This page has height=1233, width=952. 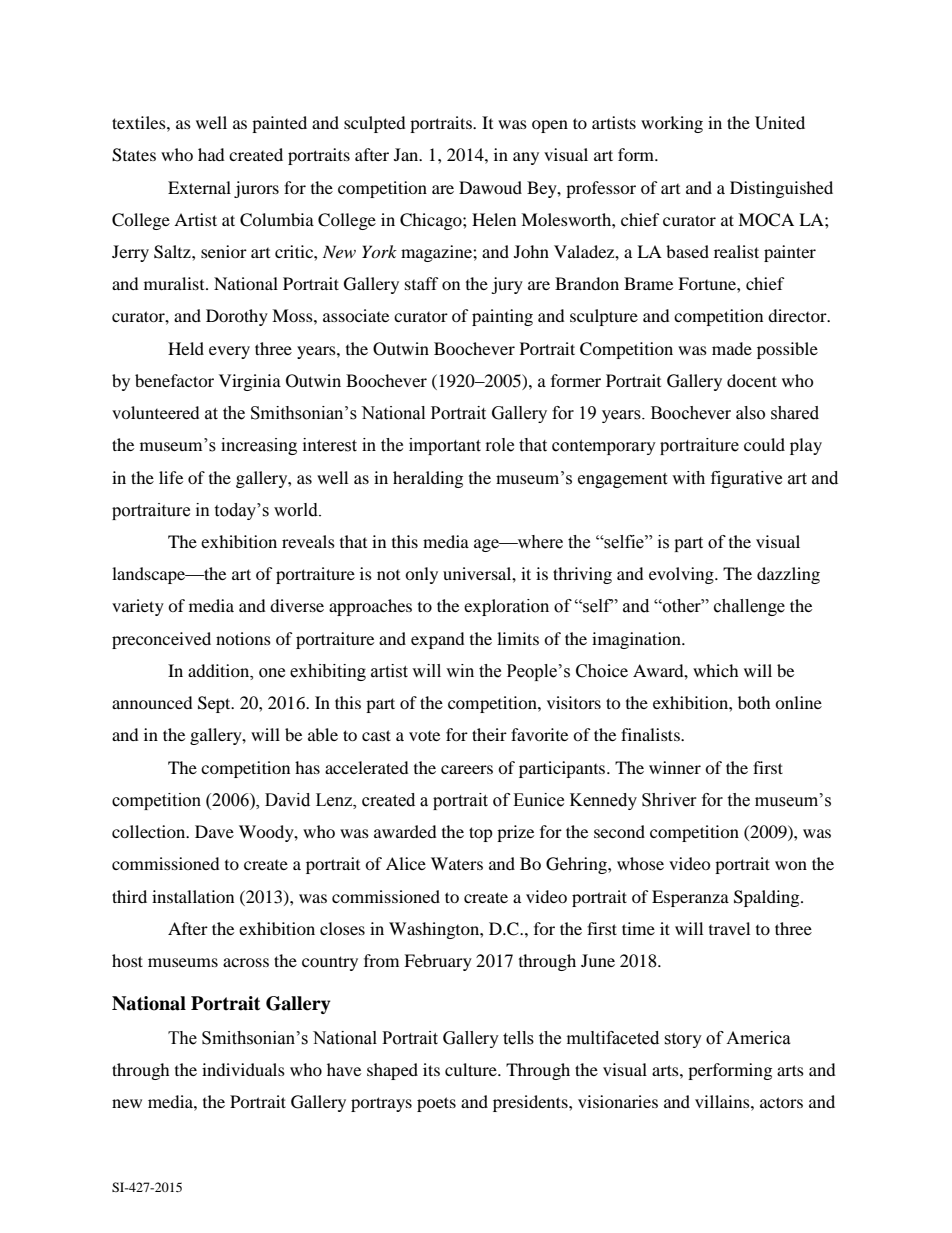 I want to click on Jan, so click(x=407, y=154).
